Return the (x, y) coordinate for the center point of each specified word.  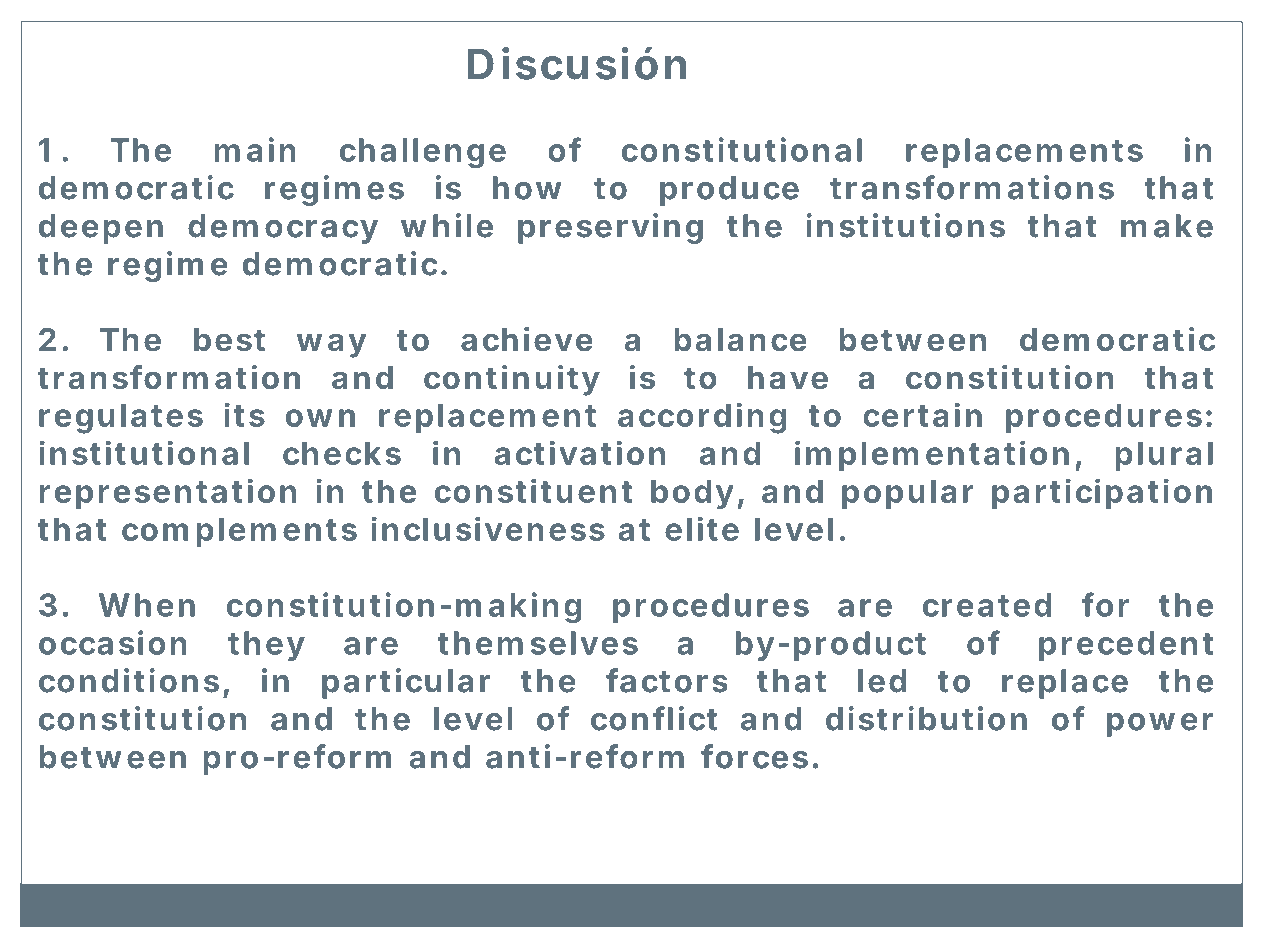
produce (729, 191)
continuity (511, 380)
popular (907, 494)
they (266, 646)
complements (239, 532)
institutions (905, 225)
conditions (129, 680)
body (692, 494)
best (229, 339)
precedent (1126, 646)
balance (741, 339)
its (244, 414)
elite (702, 528)
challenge (423, 153)
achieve (527, 339)
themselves (538, 643)
